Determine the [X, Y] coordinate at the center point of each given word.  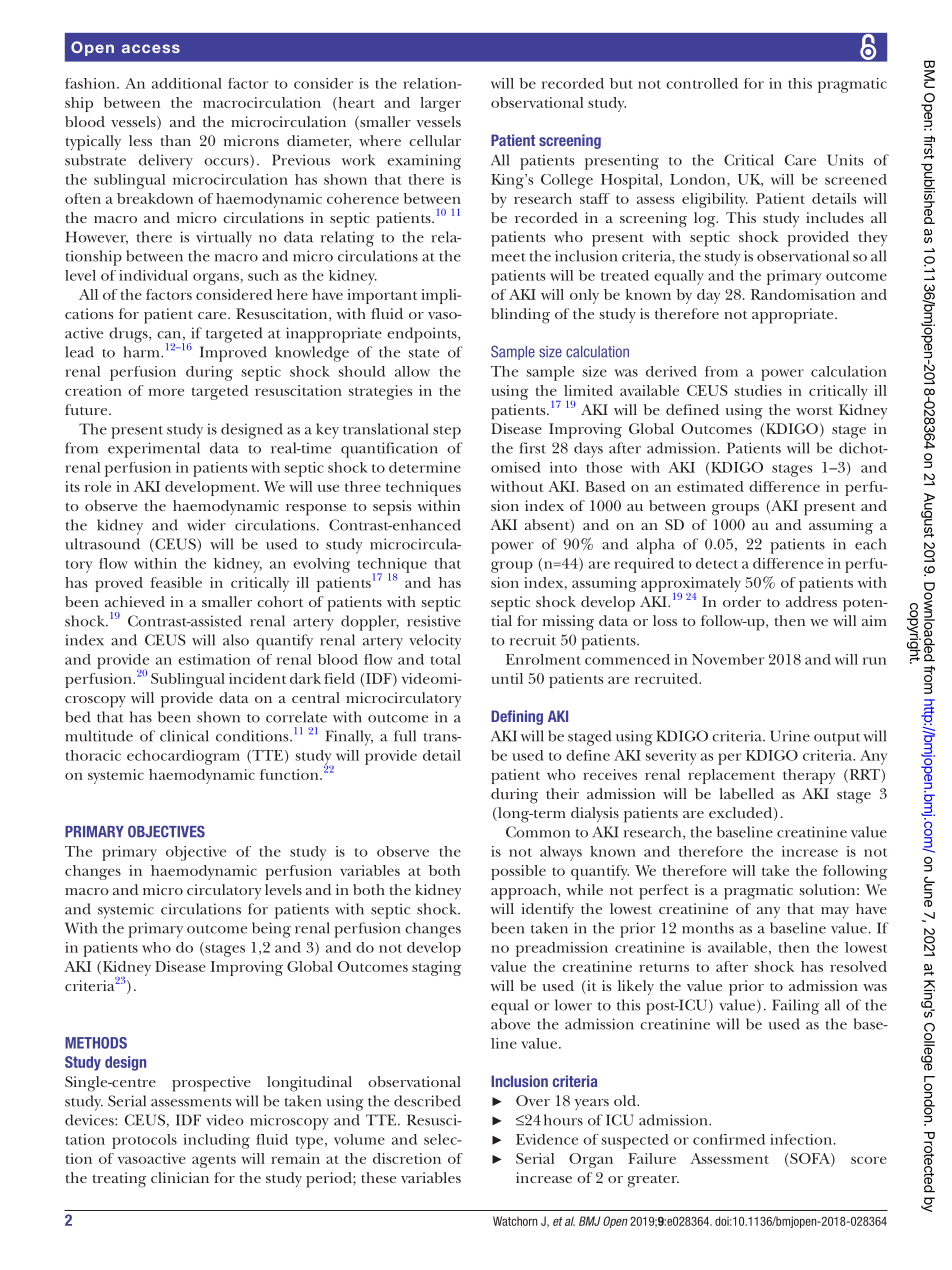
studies [758, 390]
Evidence [547, 1139]
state [424, 353]
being [271, 930]
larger [440, 104]
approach [525, 892]
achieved [135, 601]
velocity [435, 642]
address [811, 601]
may [835, 912]
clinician [180, 1177]
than [175, 140]
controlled [702, 83]
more [166, 392]
